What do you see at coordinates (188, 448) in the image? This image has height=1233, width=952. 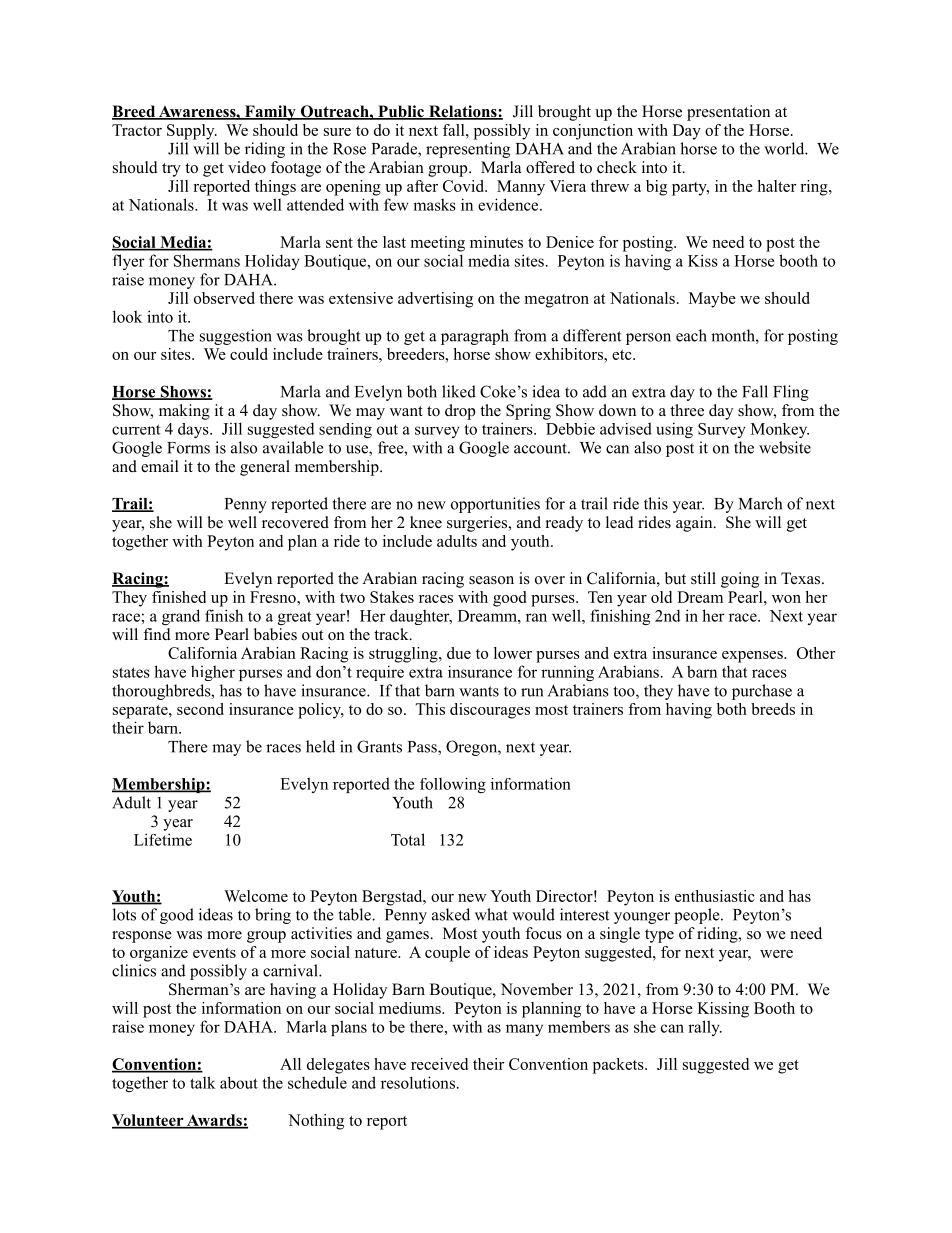 I see `Forms` at bounding box center [188, 448].
